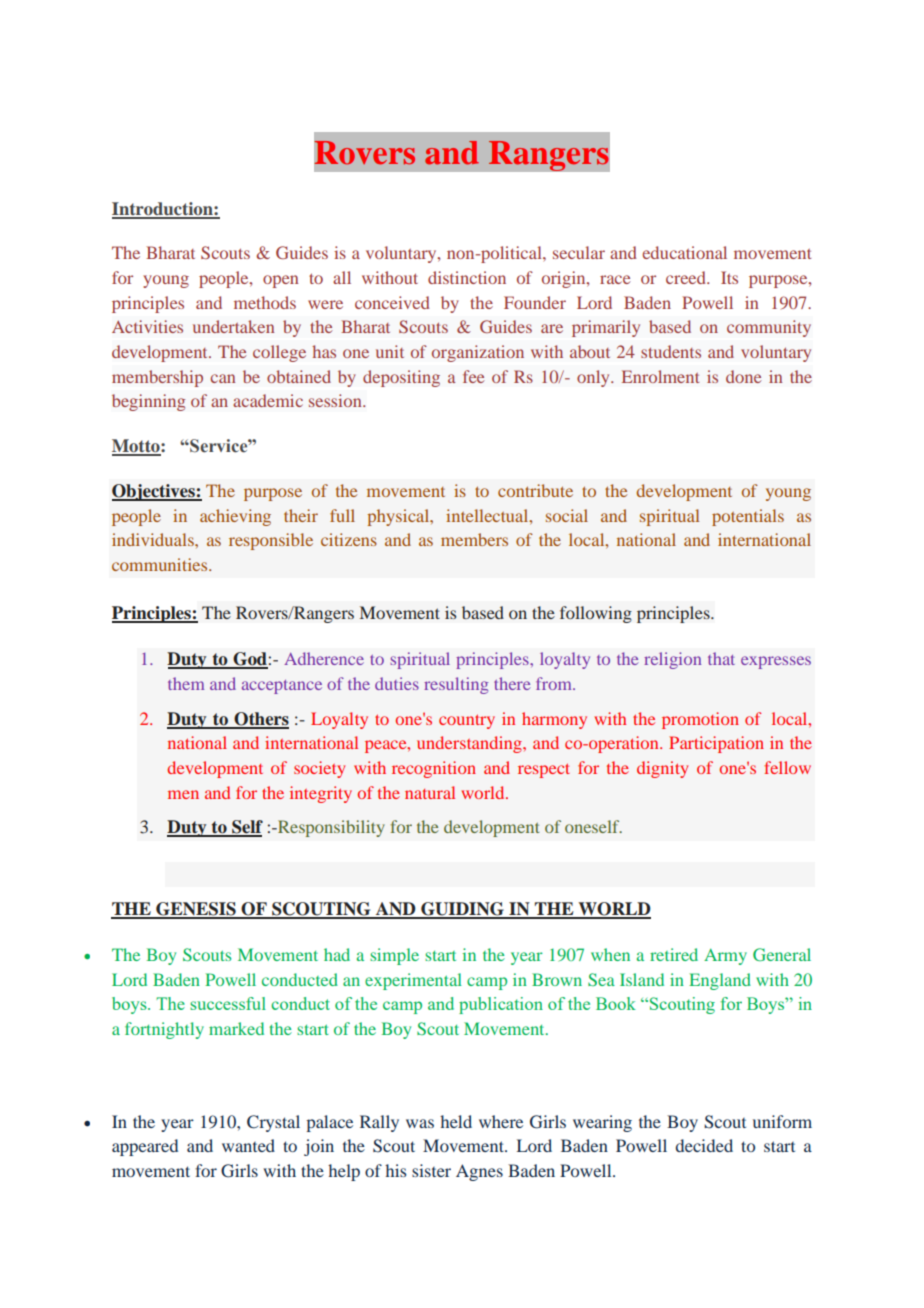  Describe the element at coordinates (235, 517) in the document. I see `achieving` at that location.
